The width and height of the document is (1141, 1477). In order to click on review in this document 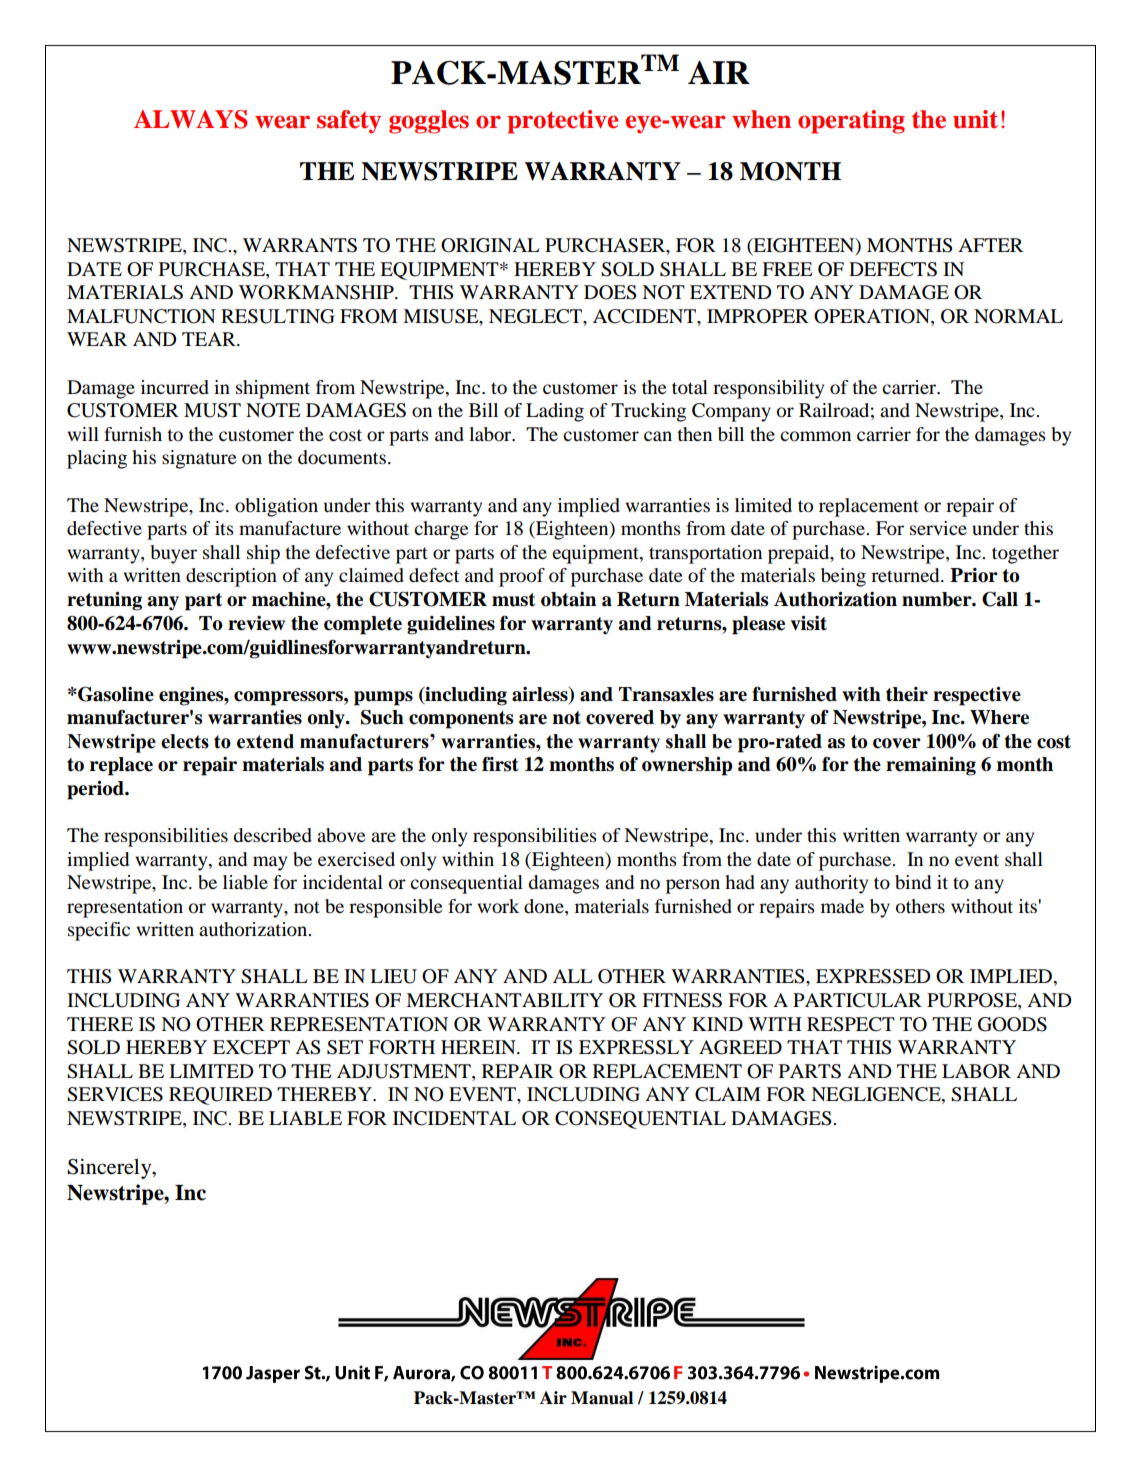, I will do `click(256, 623)`.
